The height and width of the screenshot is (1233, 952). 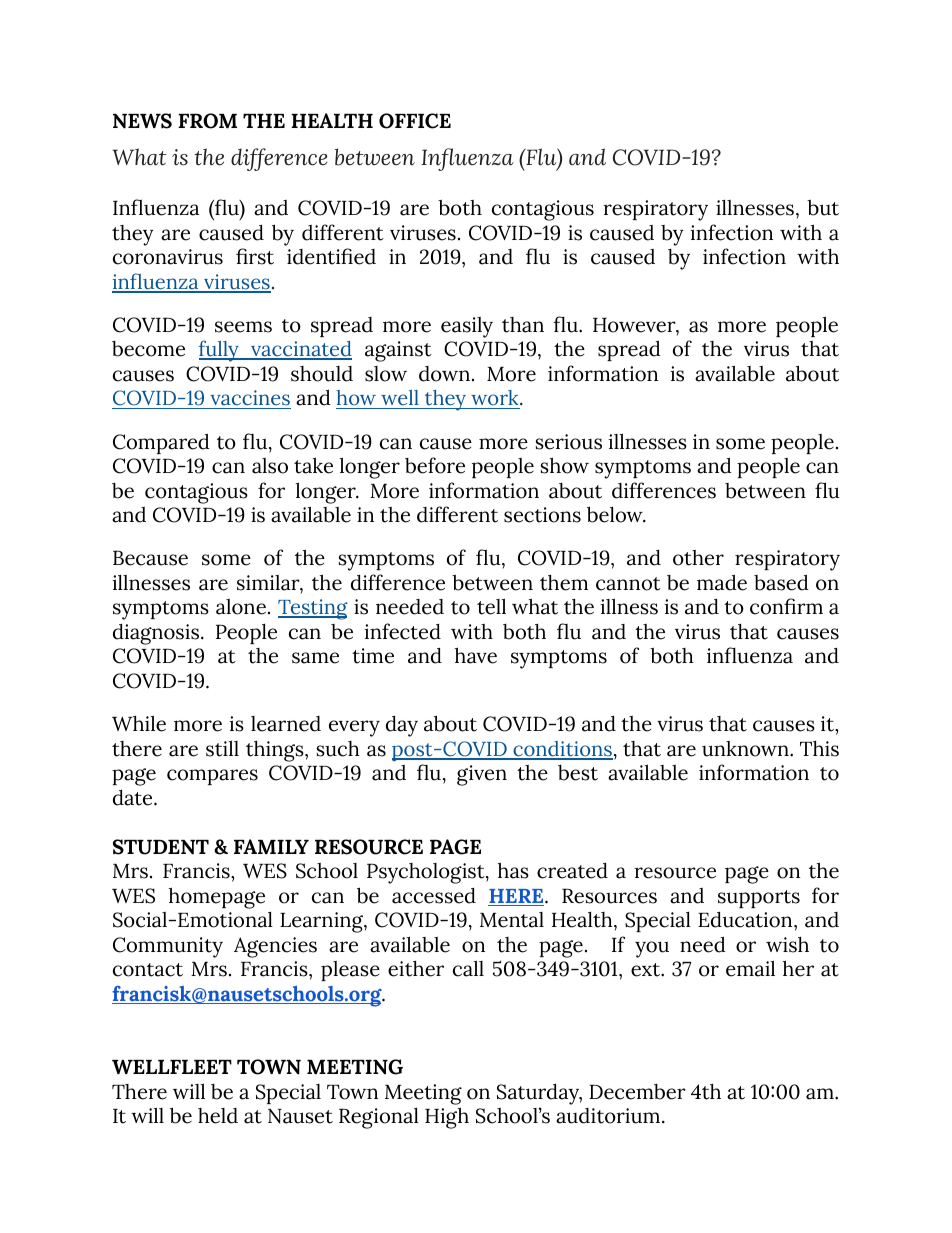 I want to click on December, so click(x=637, y=1092).
